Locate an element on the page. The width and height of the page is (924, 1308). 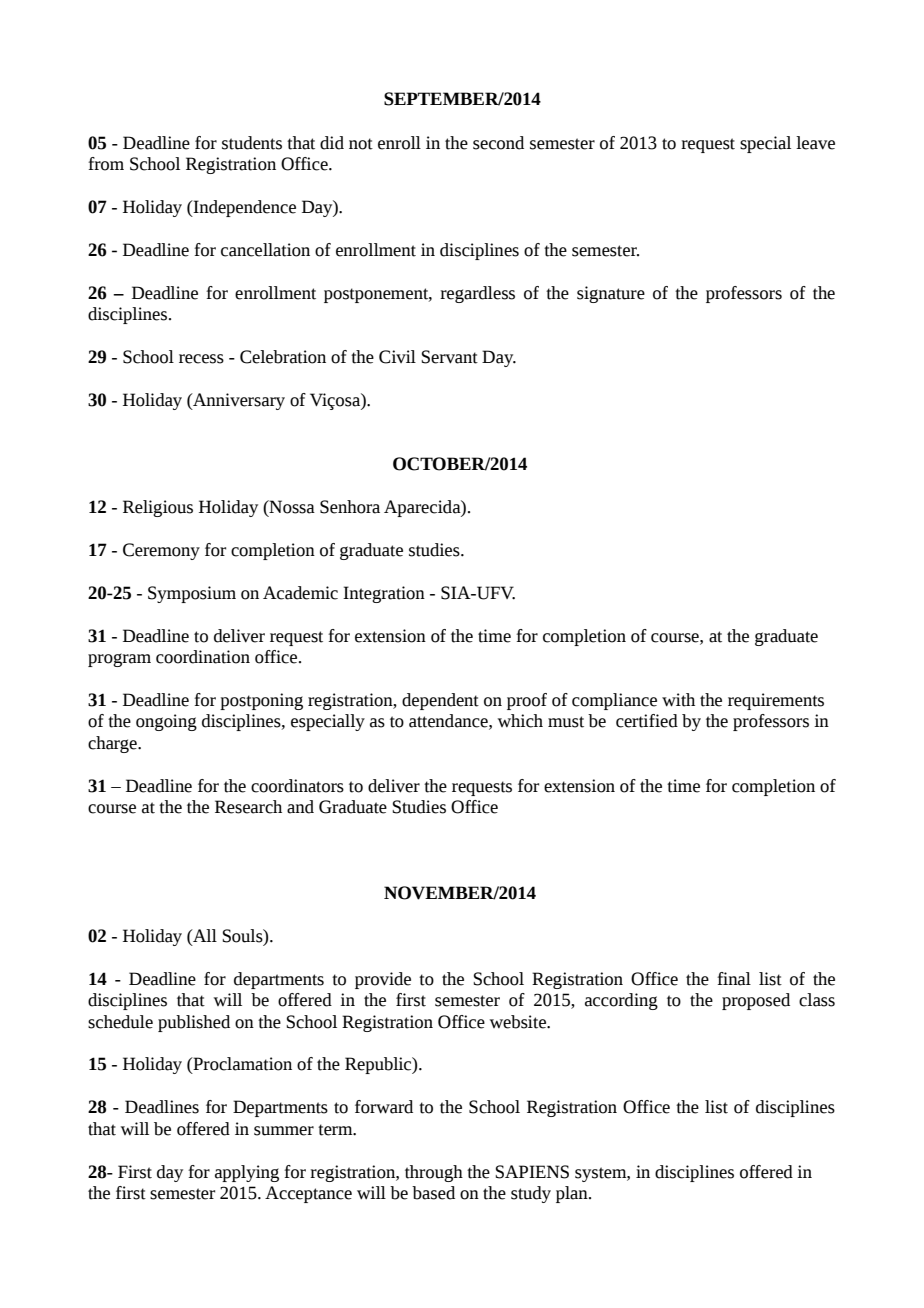
second is located at coordinates (498, 143).
